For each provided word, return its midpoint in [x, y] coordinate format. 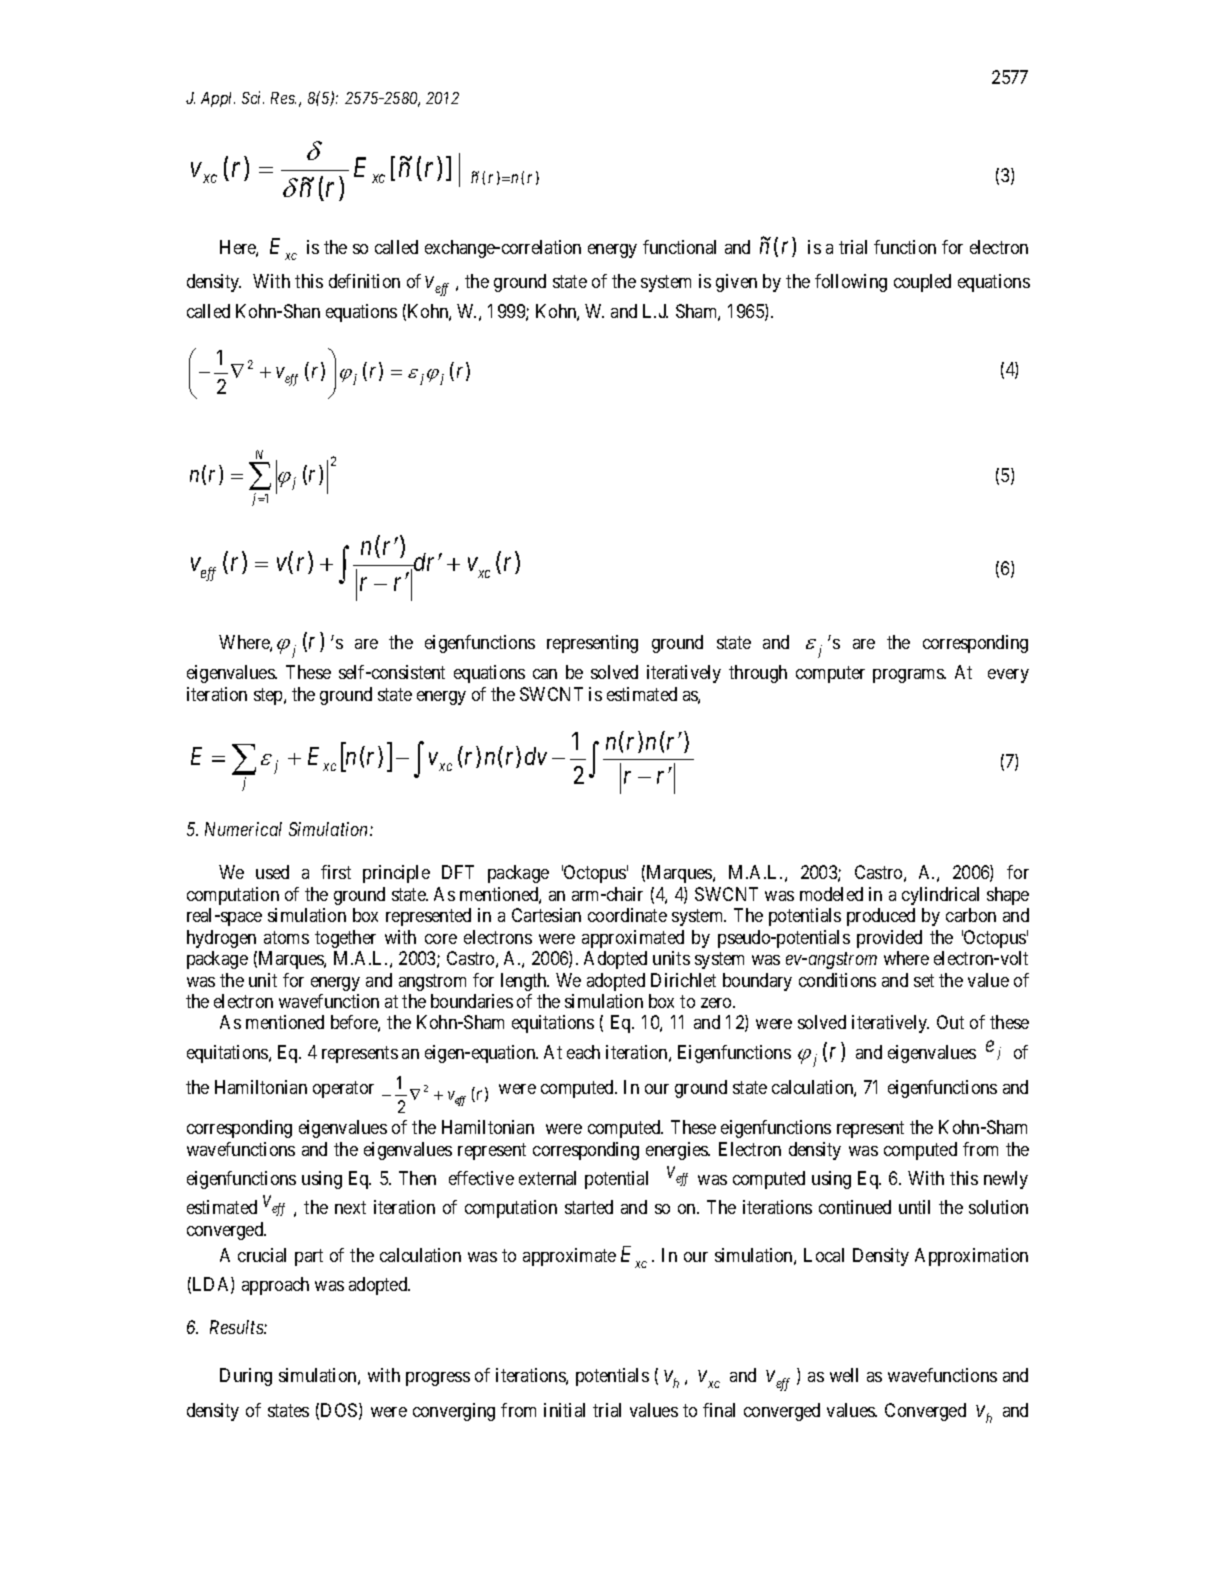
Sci [253, 97]
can [545, 674]
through [758, 674]
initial [564, 1410]
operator [343, 1090]
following [851, 283]
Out [950, 1022]
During [246, 1377]
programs [909, 676]
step [269, 696]
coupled [922, 283]
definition [364, 281]
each [583, 1052]
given [736, 283]
